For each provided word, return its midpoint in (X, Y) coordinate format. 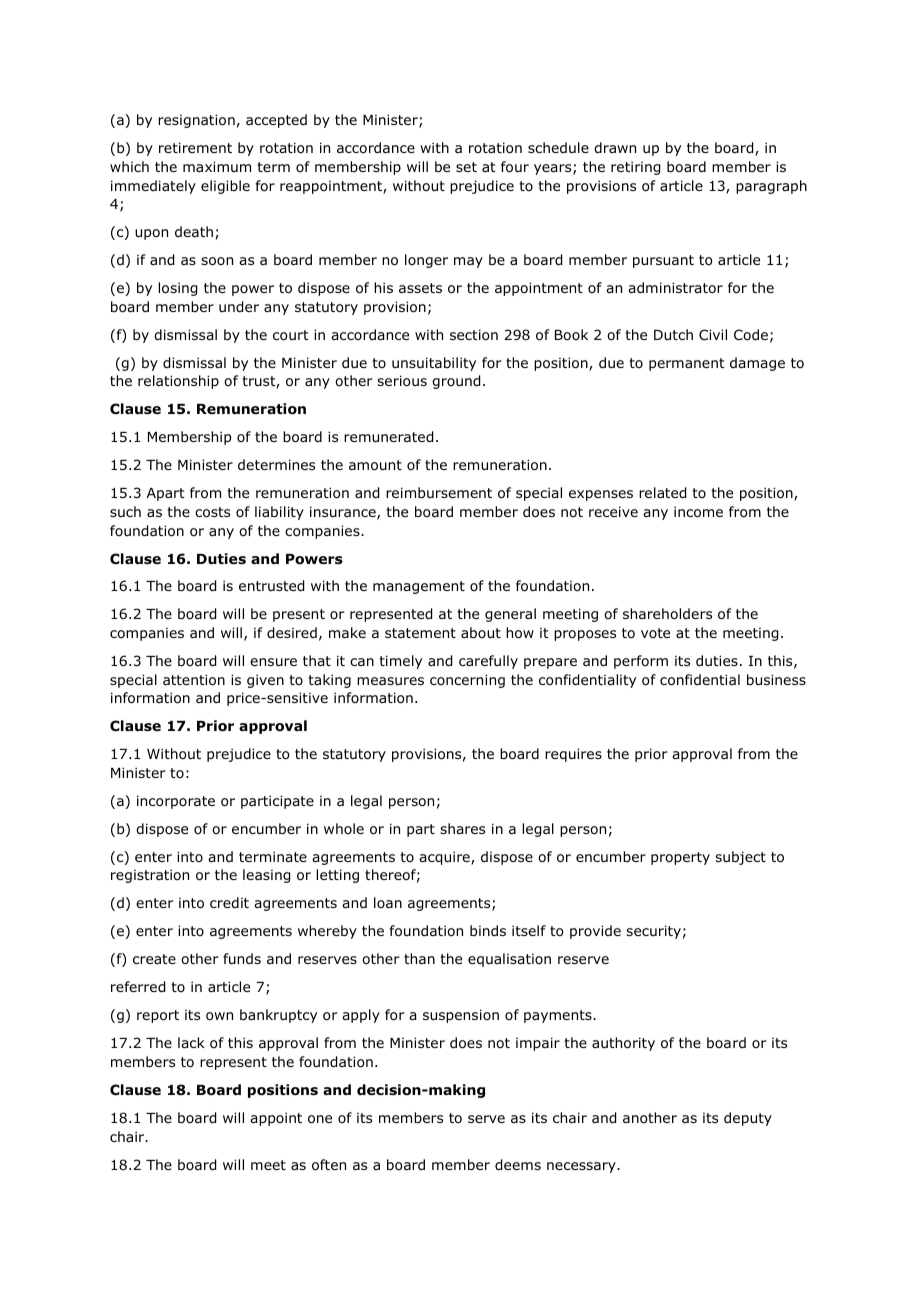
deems (518, 1165)
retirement (195, 147)
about (481, 632)
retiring (635, 168)
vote (655, 633)
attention (194, 680)
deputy (748, 1119)
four (515, 167)
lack (191, 1042)
